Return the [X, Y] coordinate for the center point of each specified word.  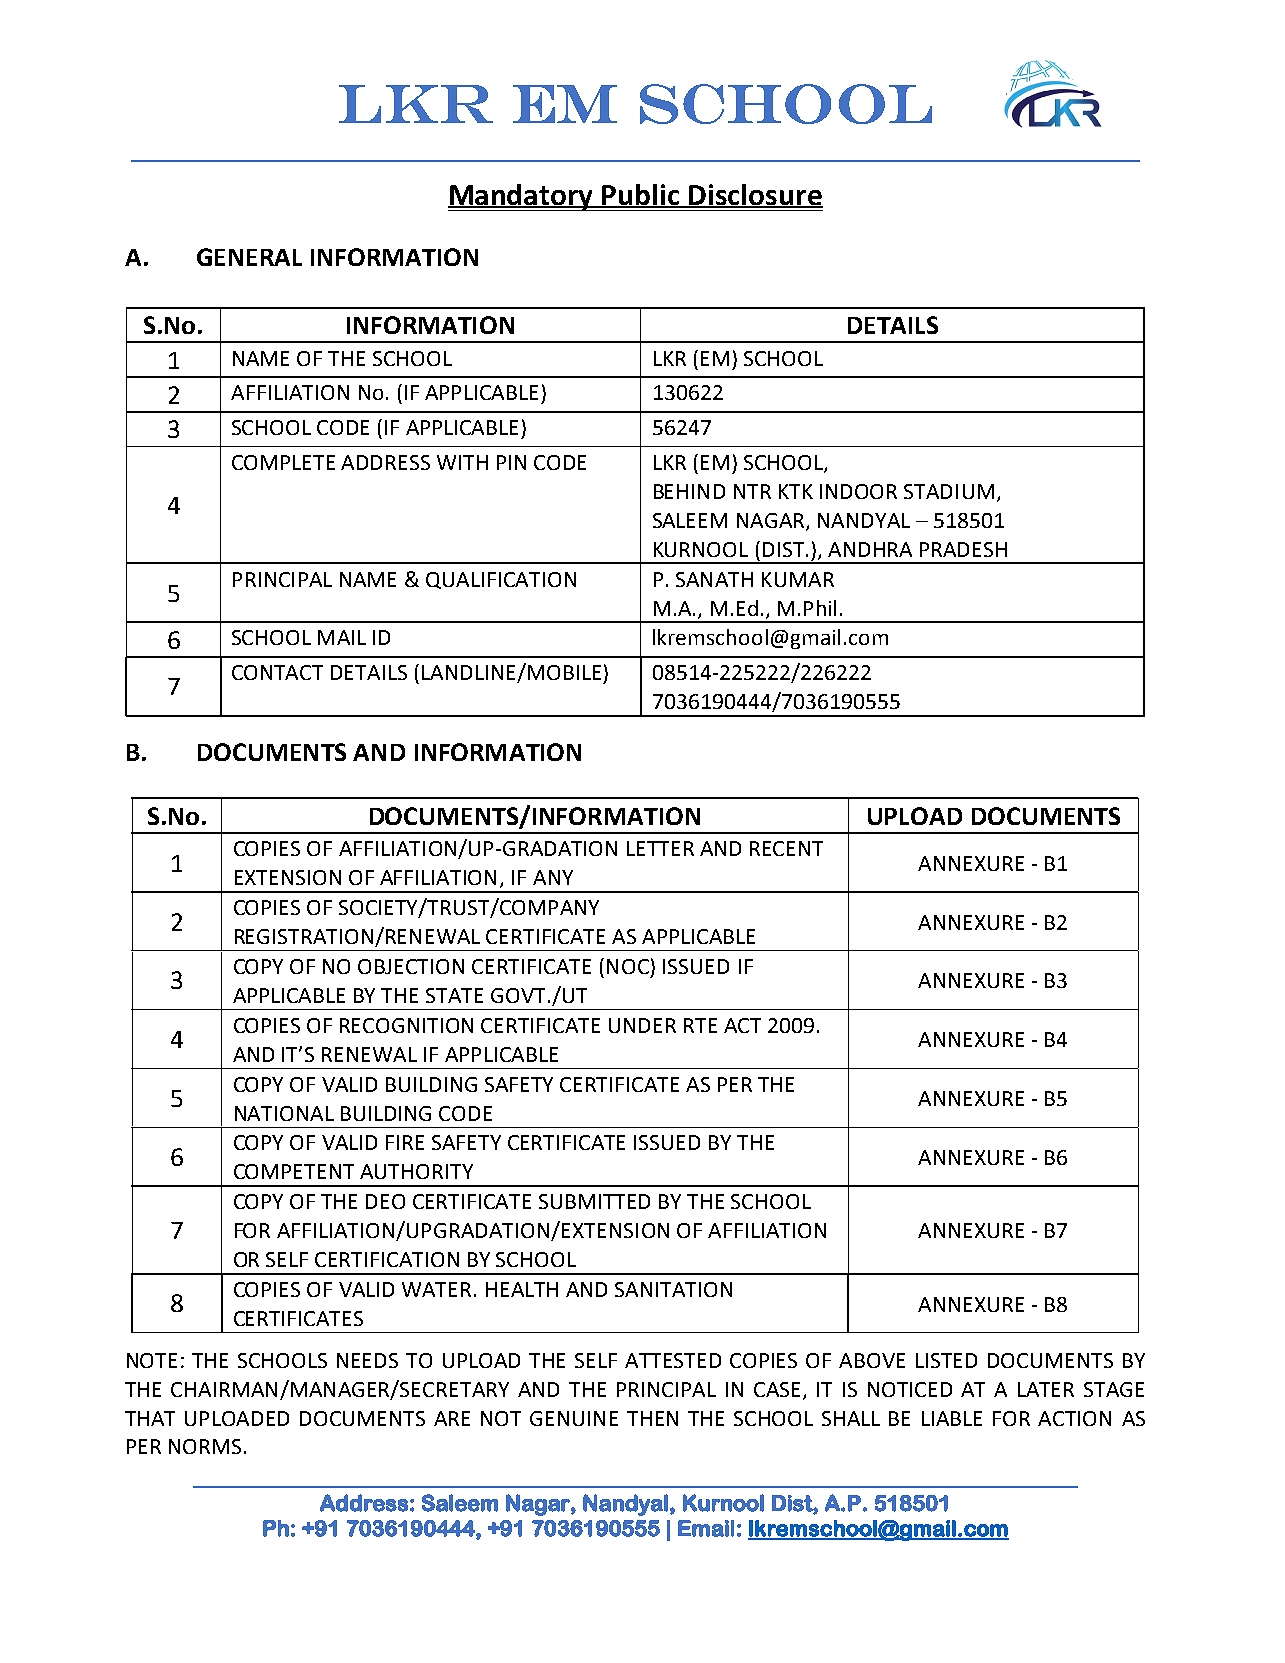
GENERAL [249, 257]
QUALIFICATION [501, 580]
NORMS [205, 1446]
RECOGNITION [406, 1025]
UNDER [642, 1025]
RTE [700, 1025]
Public [642, 195]
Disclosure [755, 195]
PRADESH [963, 549]
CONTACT [277, 672]
